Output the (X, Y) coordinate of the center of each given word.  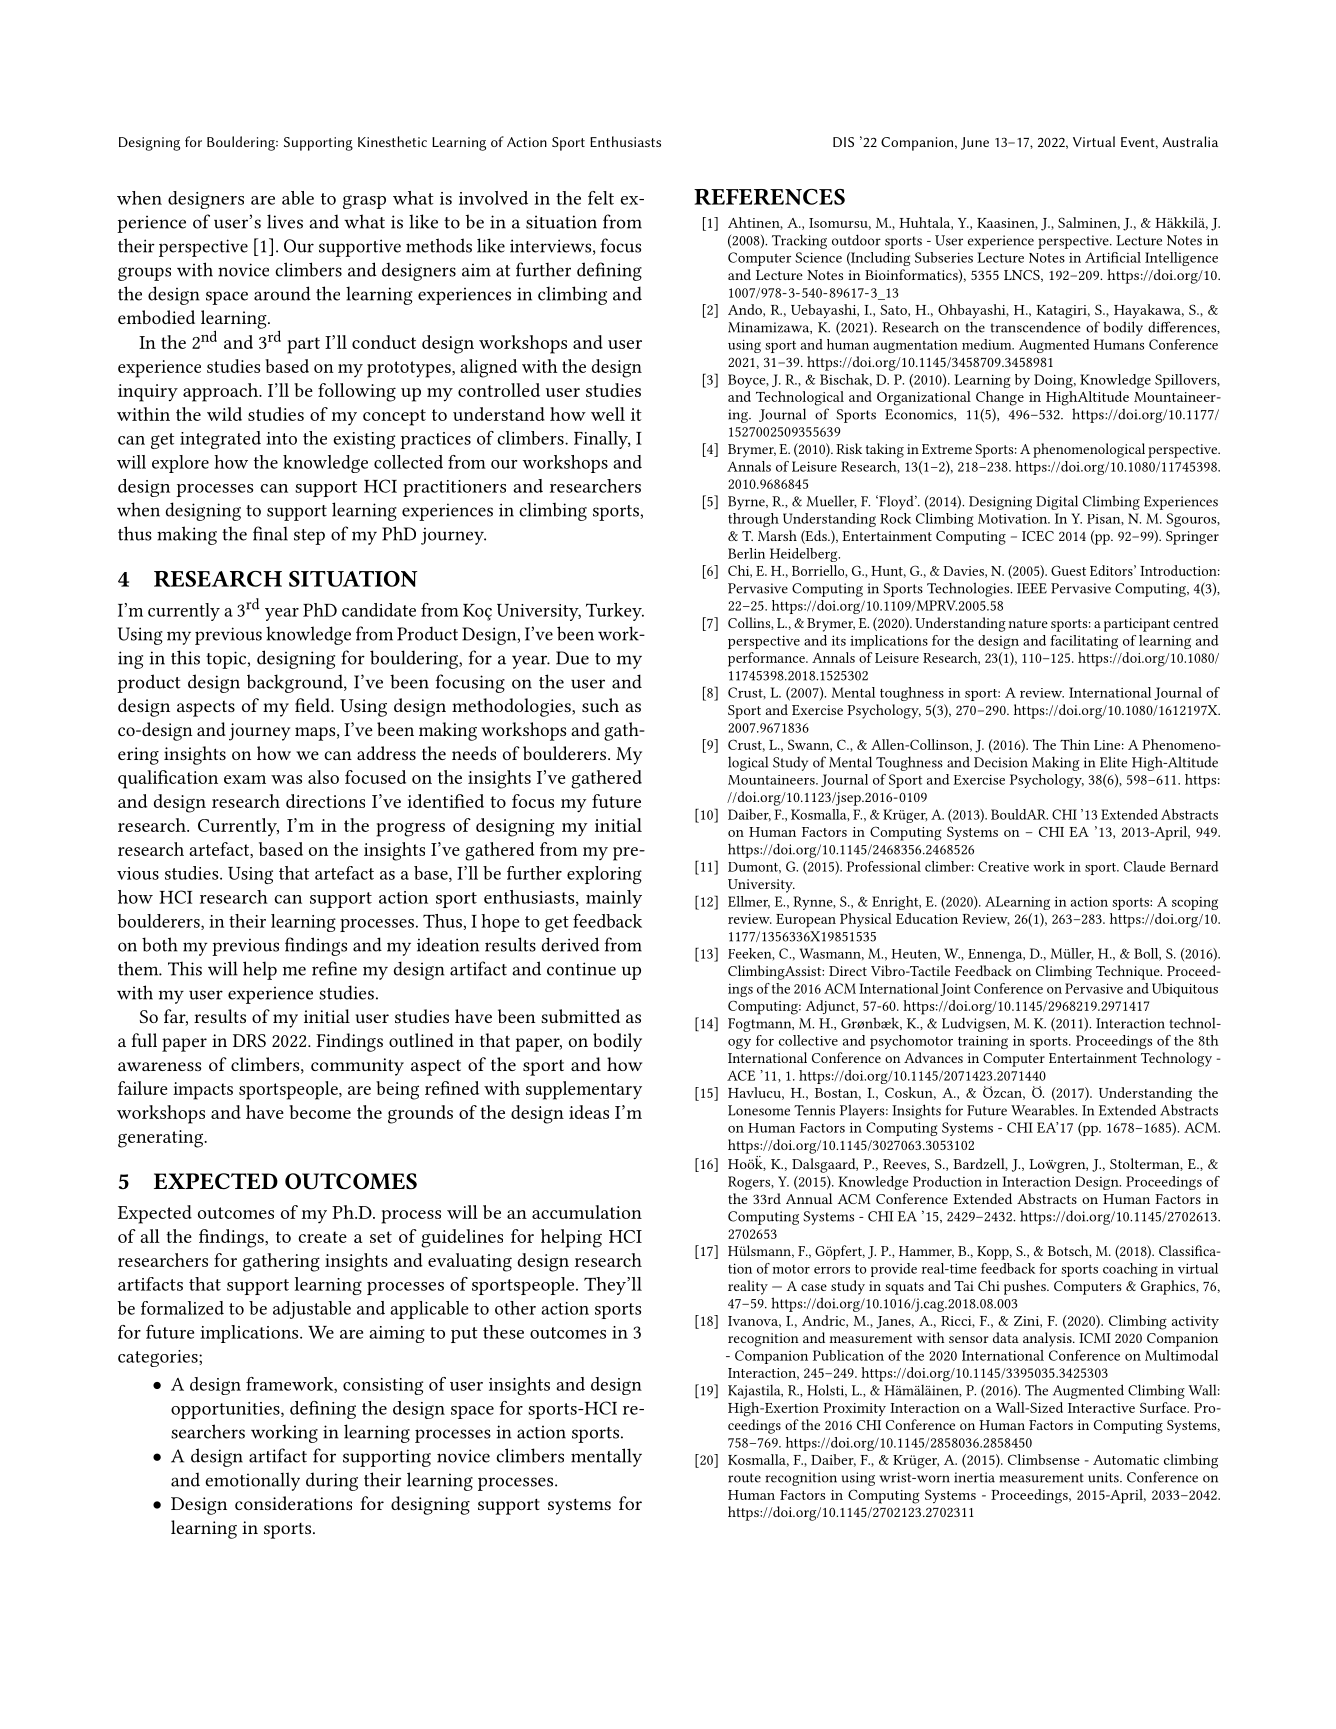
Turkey (615, 612)
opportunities (226, 1410)
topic (227, 660)
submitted (580, 1016)
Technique (1129, 972)
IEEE (1032, 588)
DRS (249, 1040)
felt (601, 198)
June (975, 143)
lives (285, 221)
